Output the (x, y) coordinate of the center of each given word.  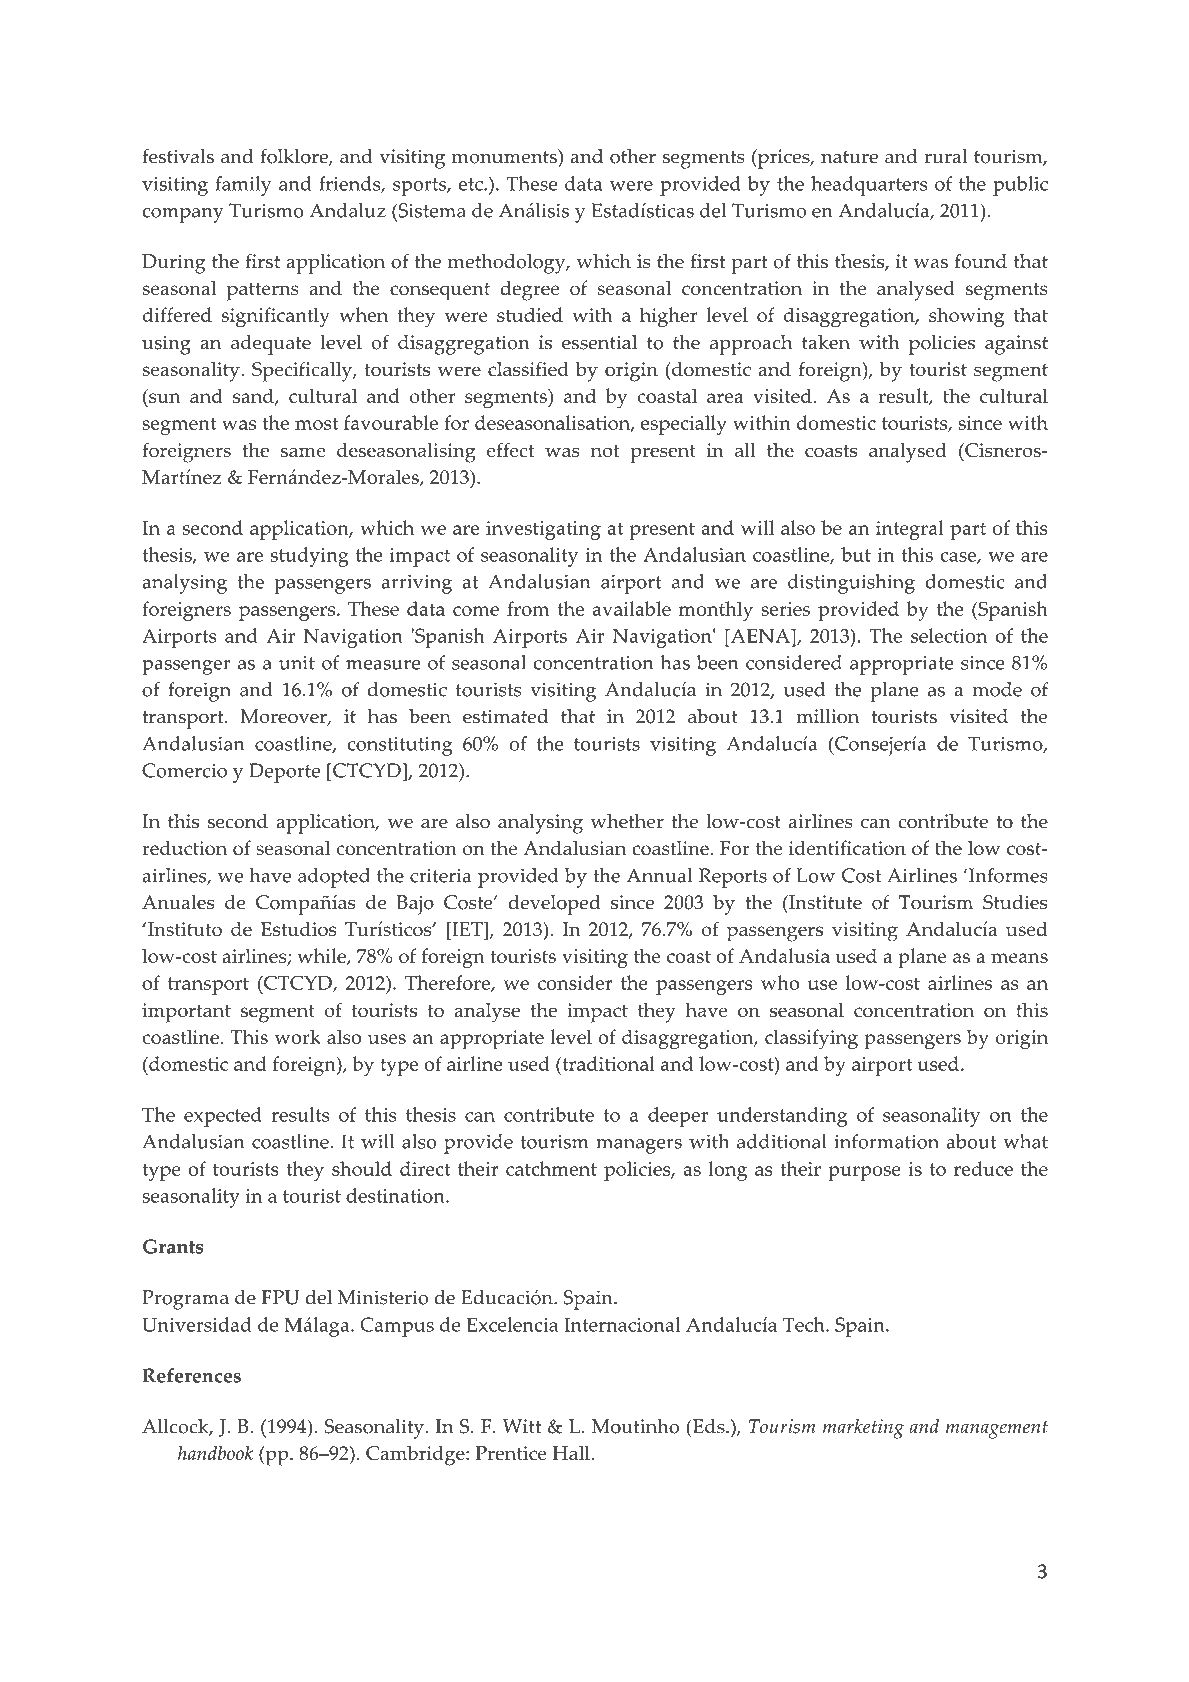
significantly (276, 317)
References (191, 1375)
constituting (400, 746)
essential (599, 342)
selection (949, 635)
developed (554, 905)
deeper (678, 1117)
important (186, 1013)
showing (967, 317)
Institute (824, 902)
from (528, 608)
